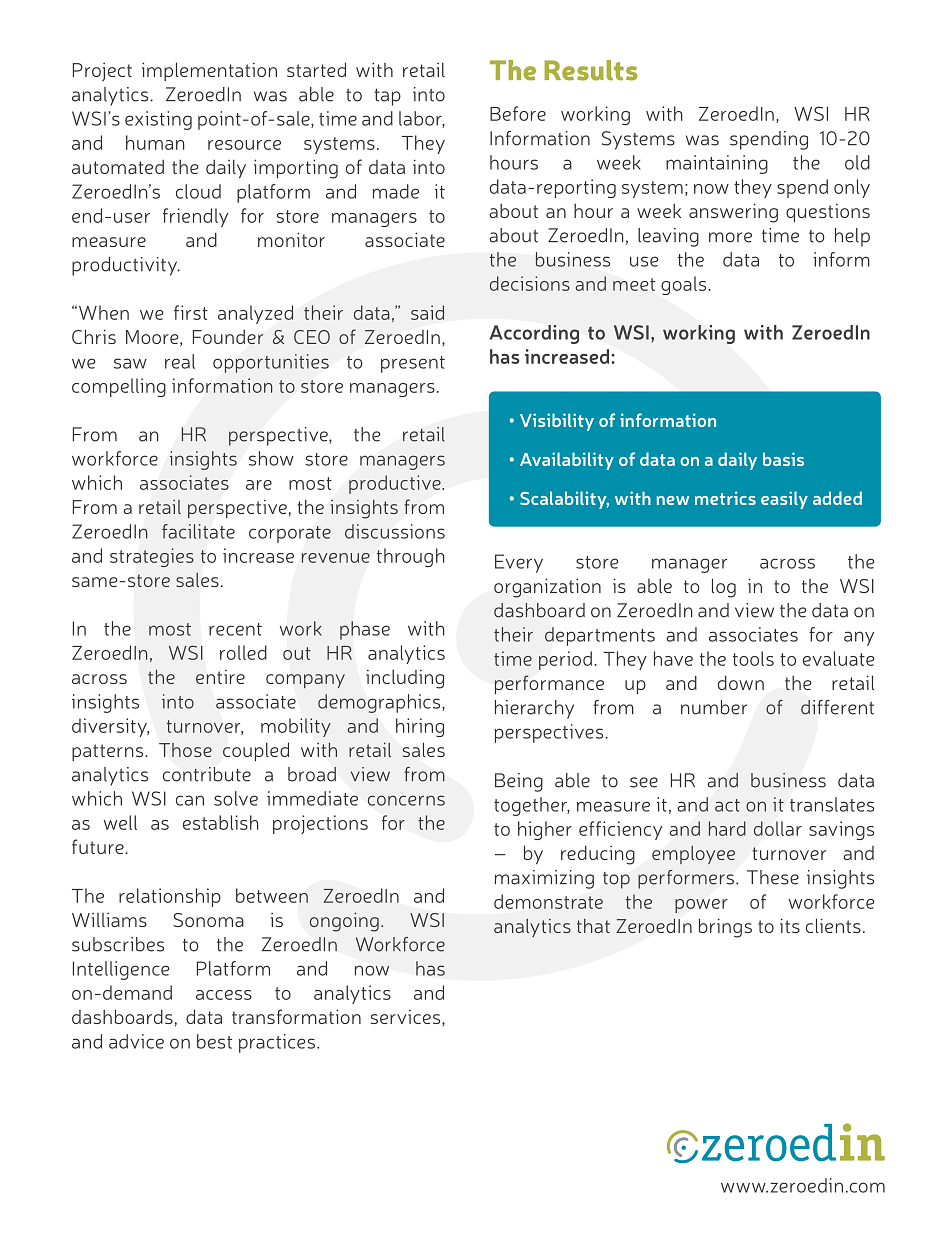 The height and width of the document is (1233, 952). What do you see at coordinates (158, 120) in the document?
I see `existing` at bounding box center [158, 120].
